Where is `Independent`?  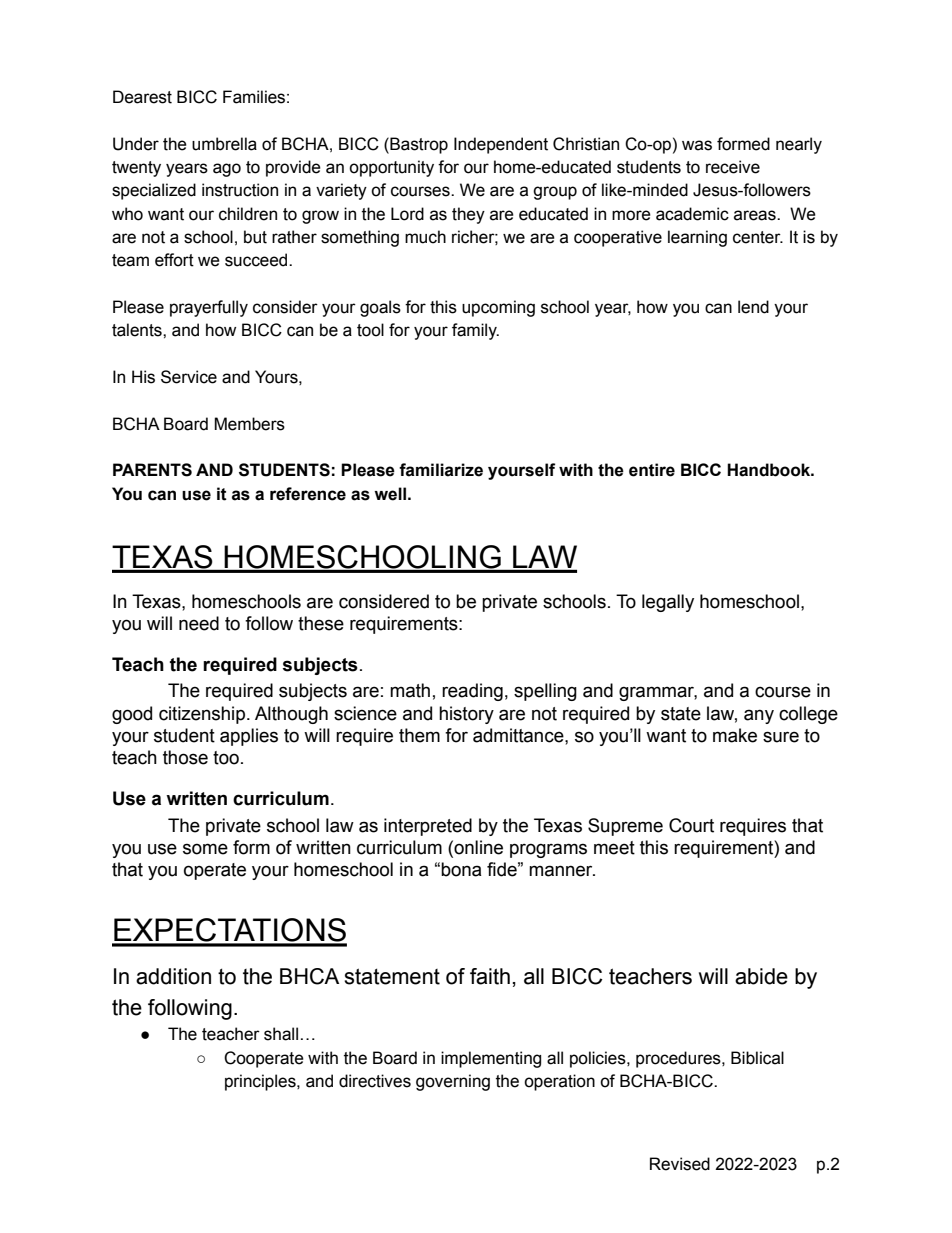
Independent is located at coordinates (501, 145).
